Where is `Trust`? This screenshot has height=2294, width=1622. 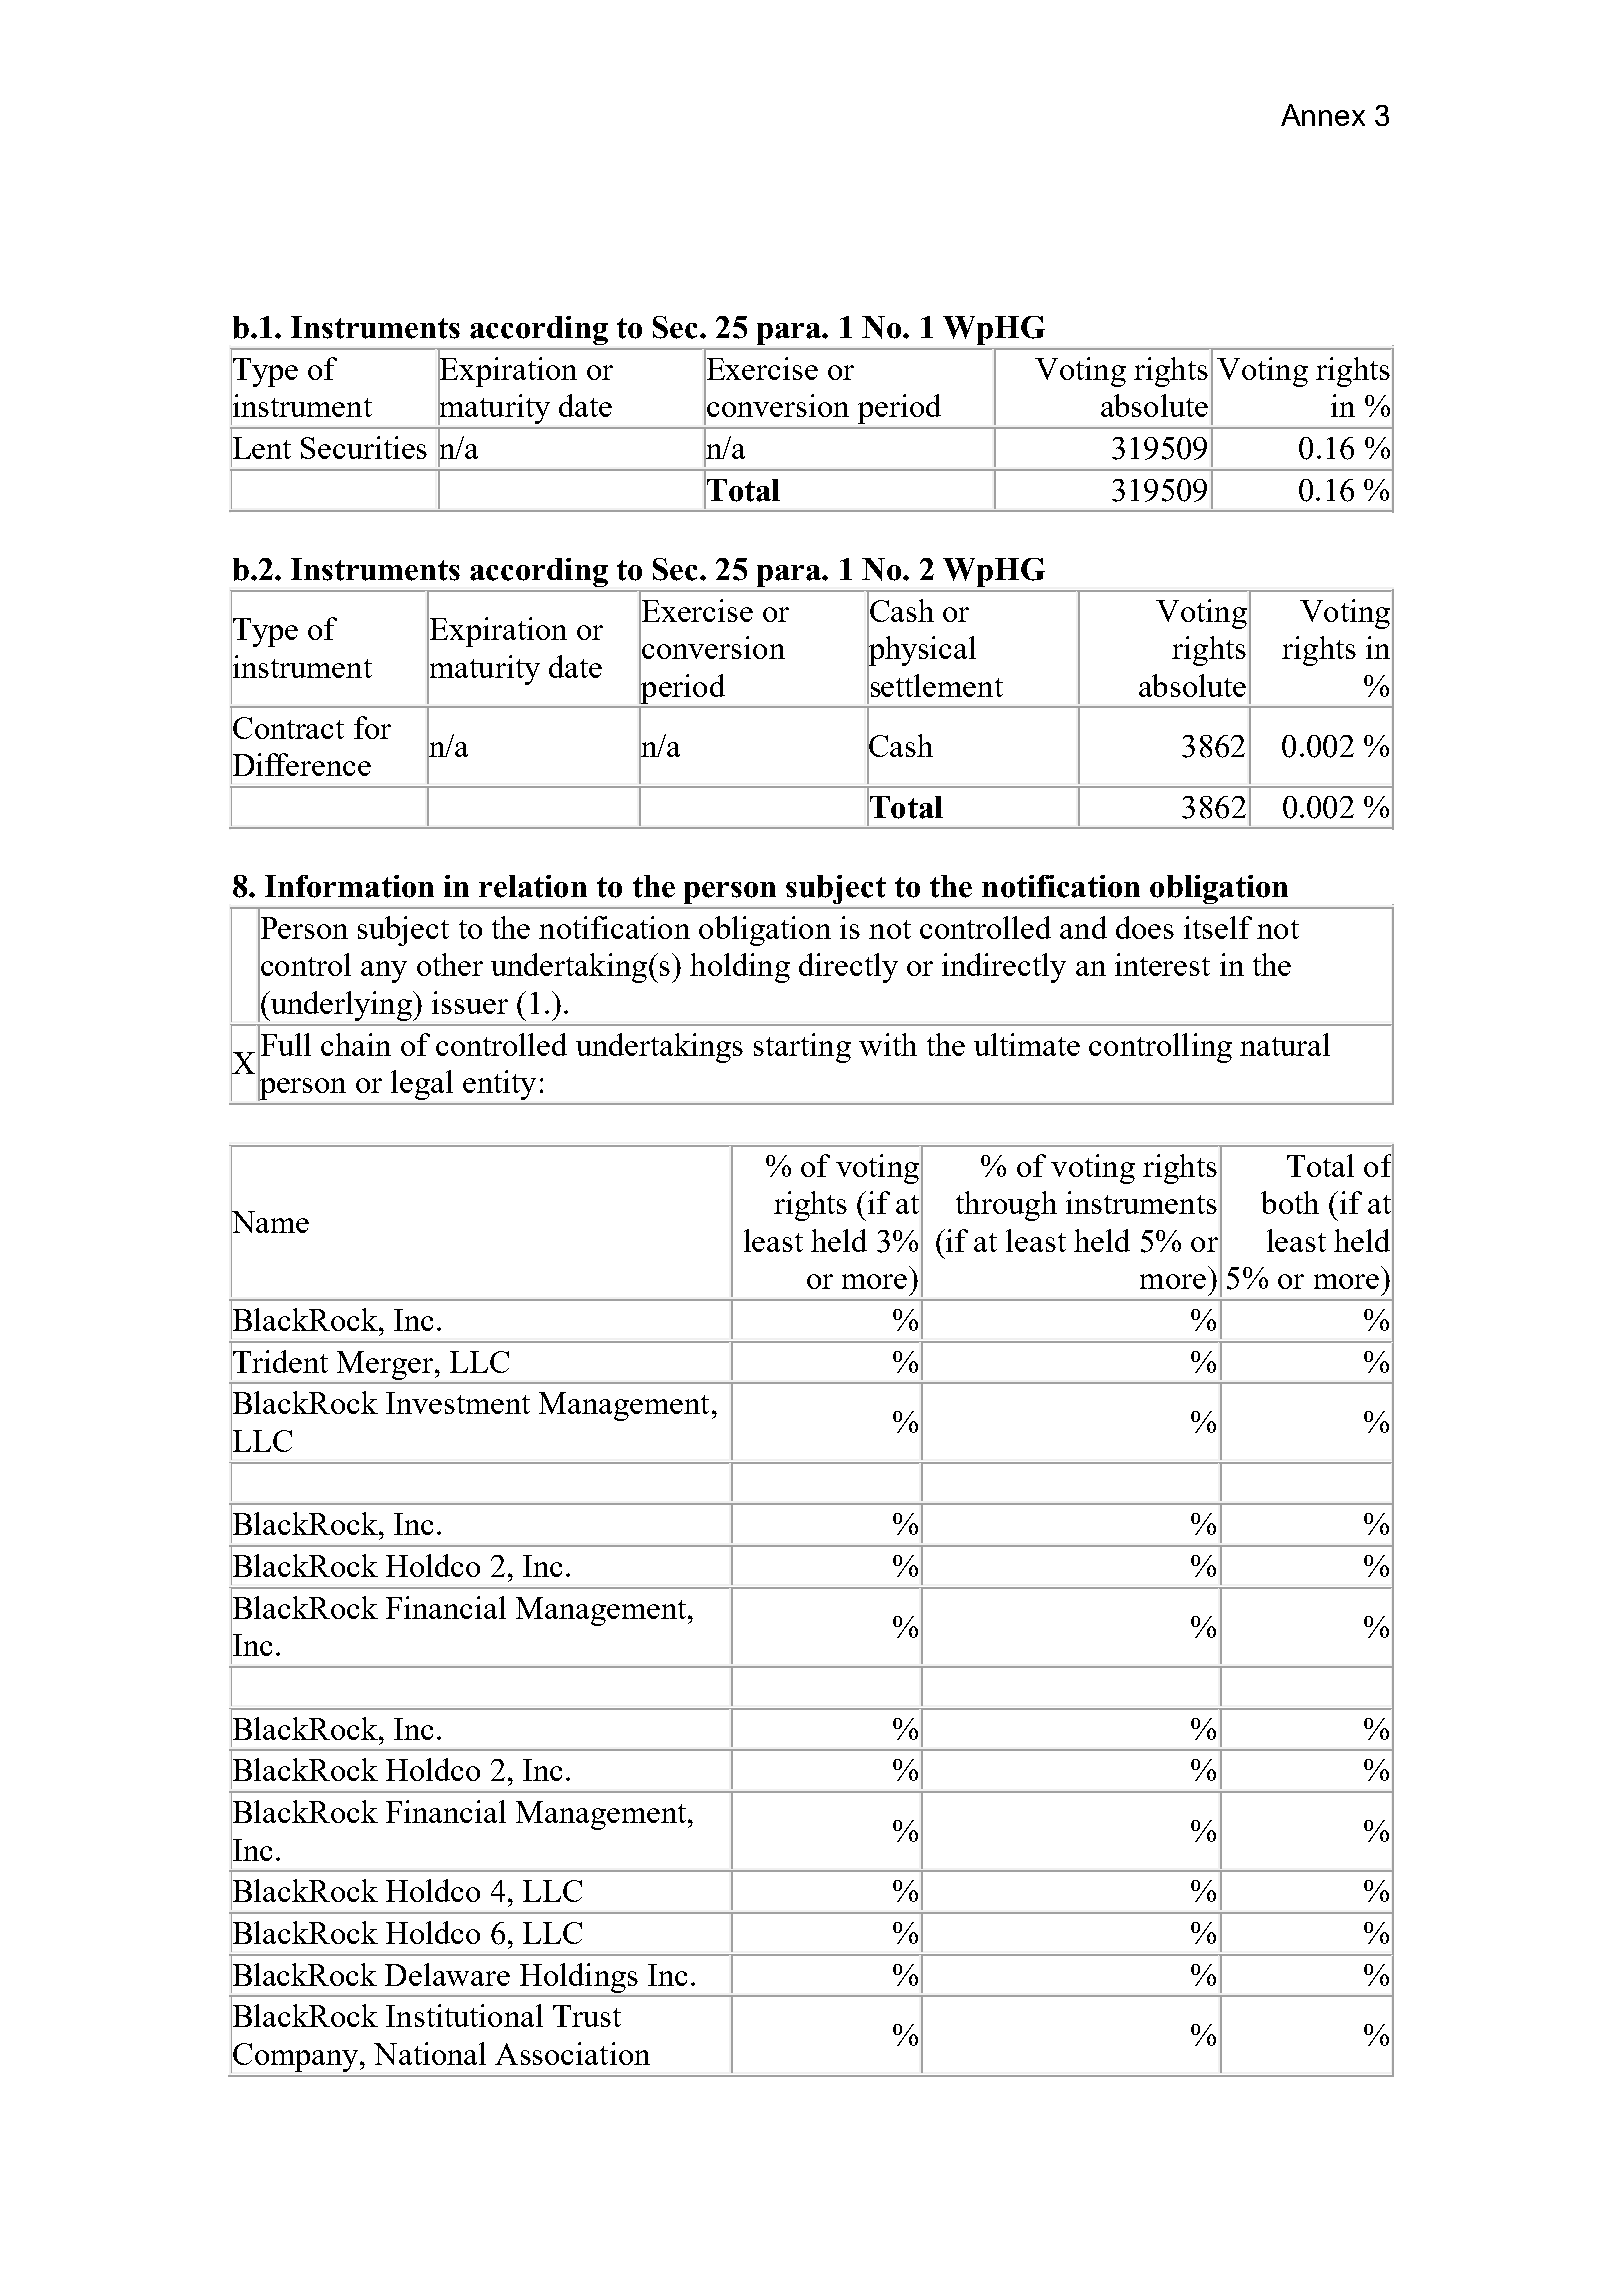 Trust is located at coordinates (587, 2016).
